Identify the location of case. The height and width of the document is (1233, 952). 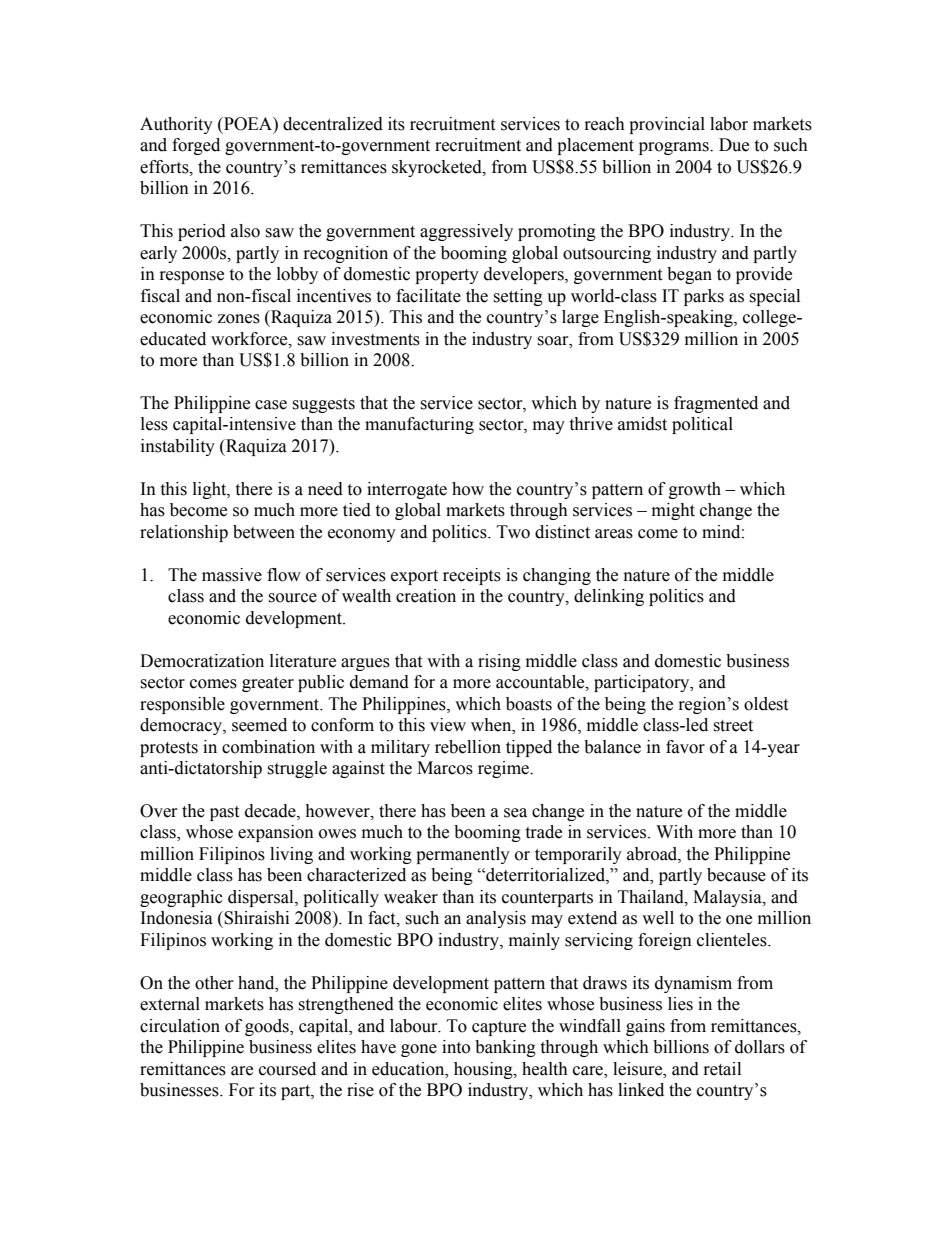
(271, 405).
